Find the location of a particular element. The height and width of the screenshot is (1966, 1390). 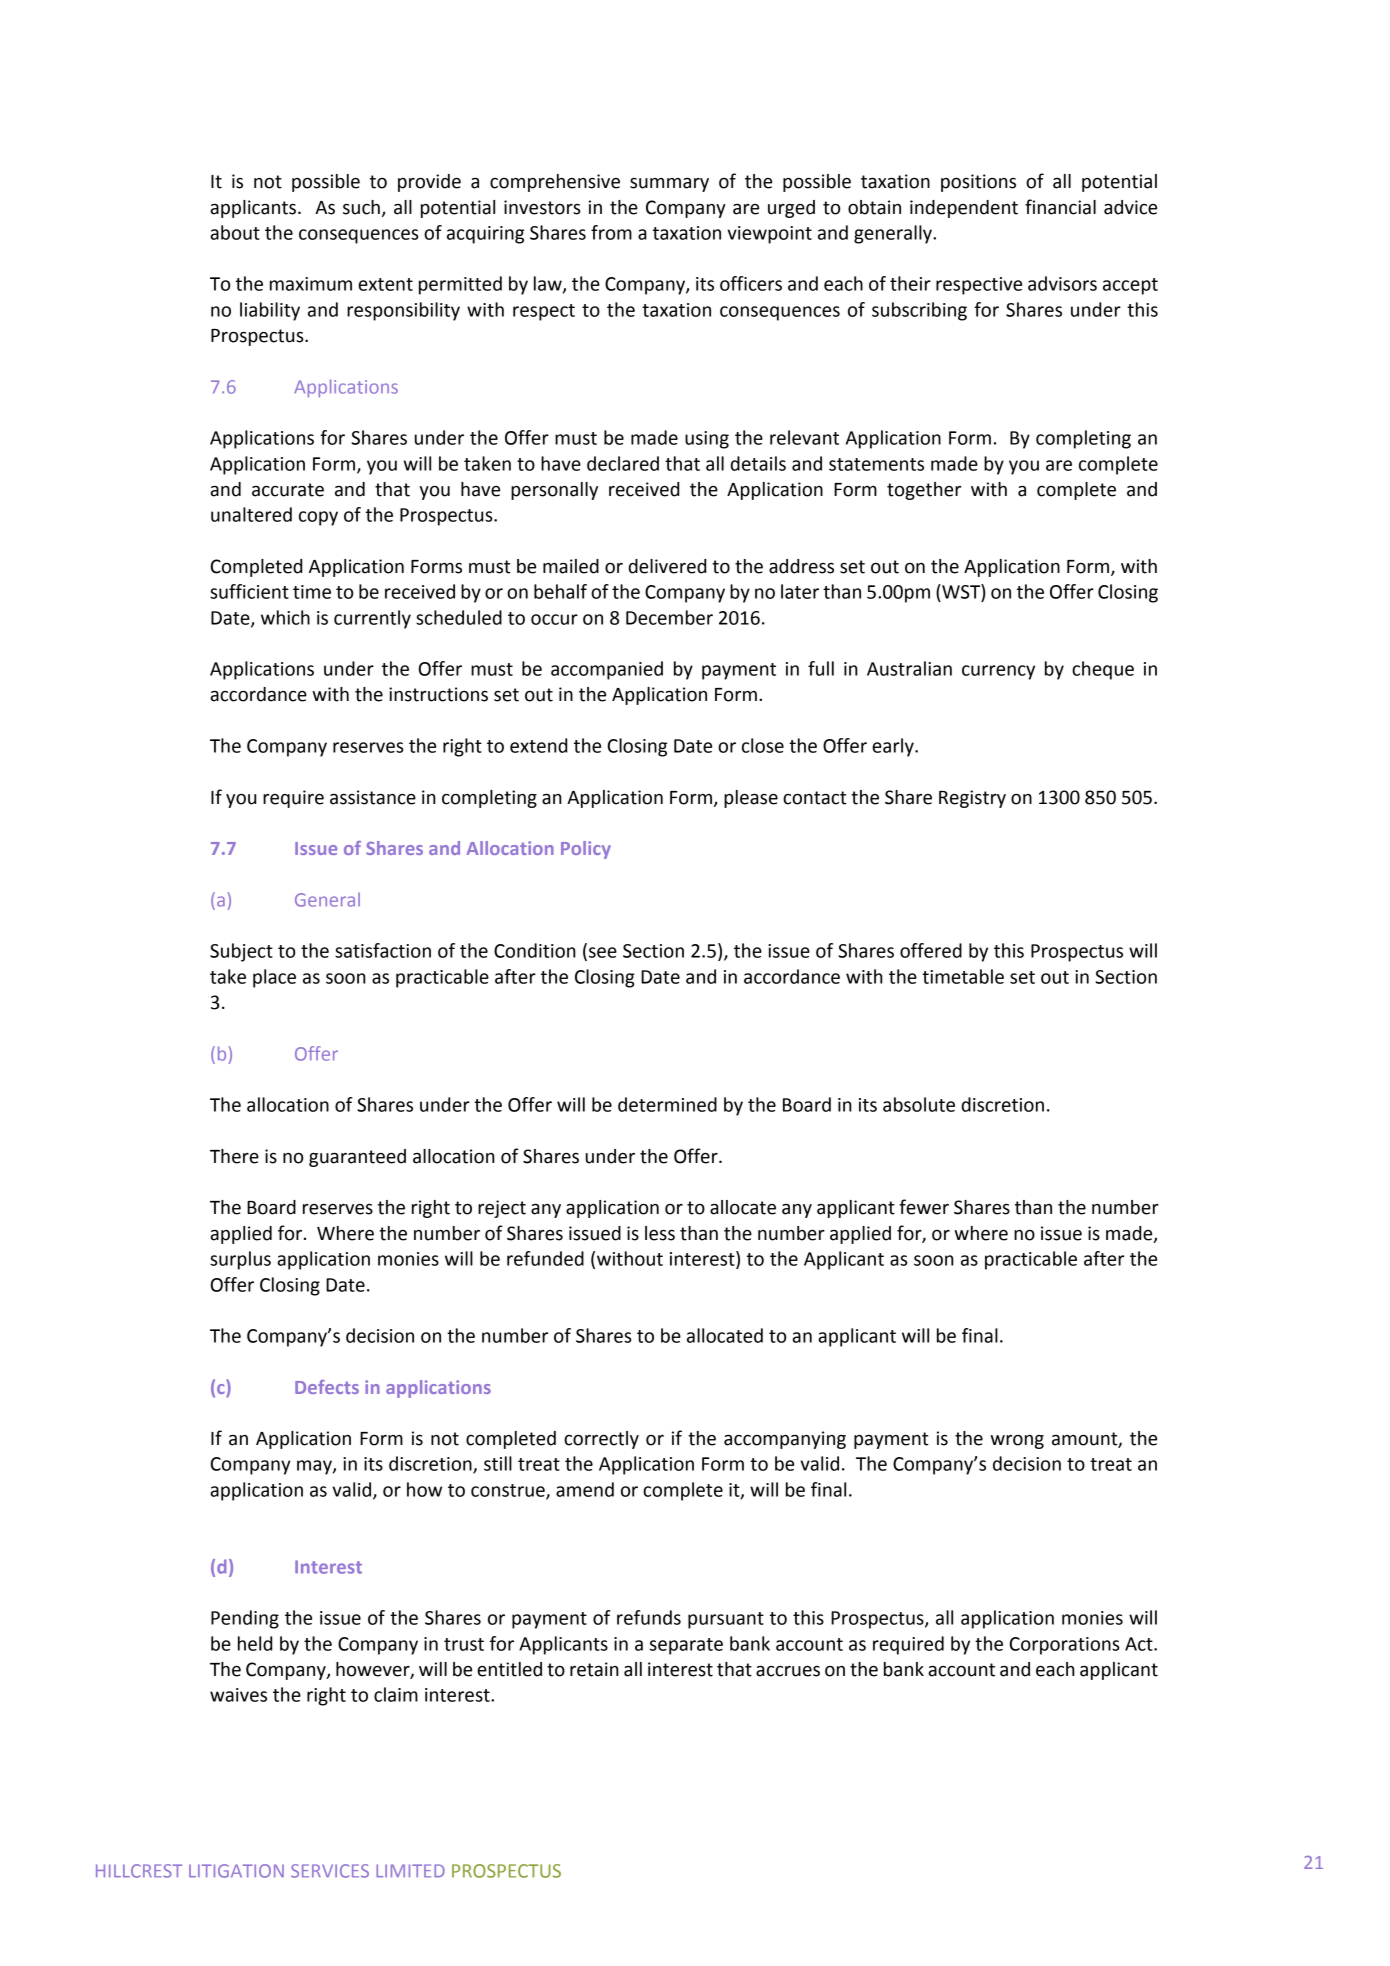

such is located at coordinates (361, 207).
